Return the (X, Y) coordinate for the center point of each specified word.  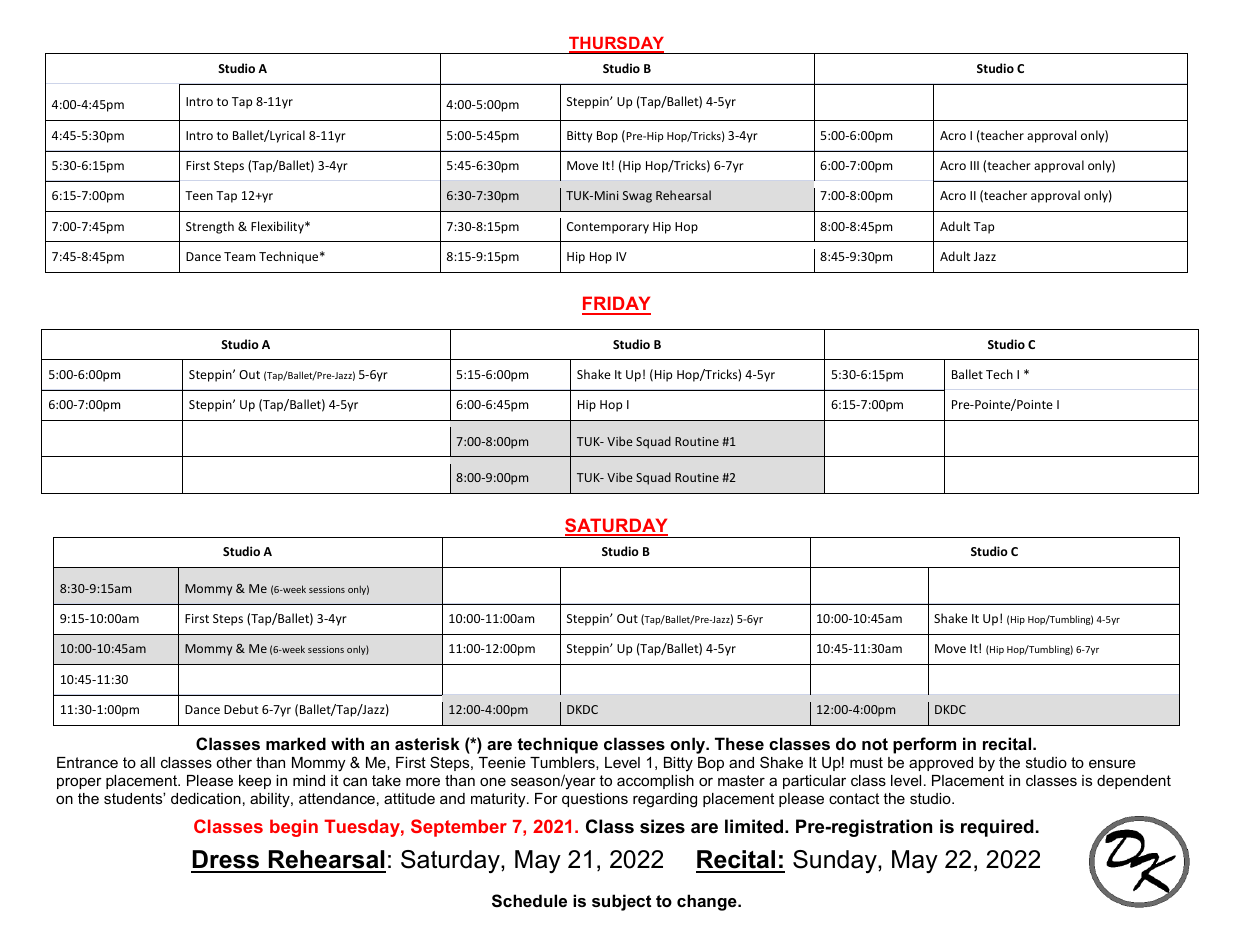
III (974, 165)
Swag (637, 197)
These (739, 743)
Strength (210, 227)
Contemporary (608, 228)
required (997, 828)
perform (924, 745)
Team (239, 256)
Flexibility (279, 227)
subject (621, 902)
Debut (241, 709)
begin (294, 828)
